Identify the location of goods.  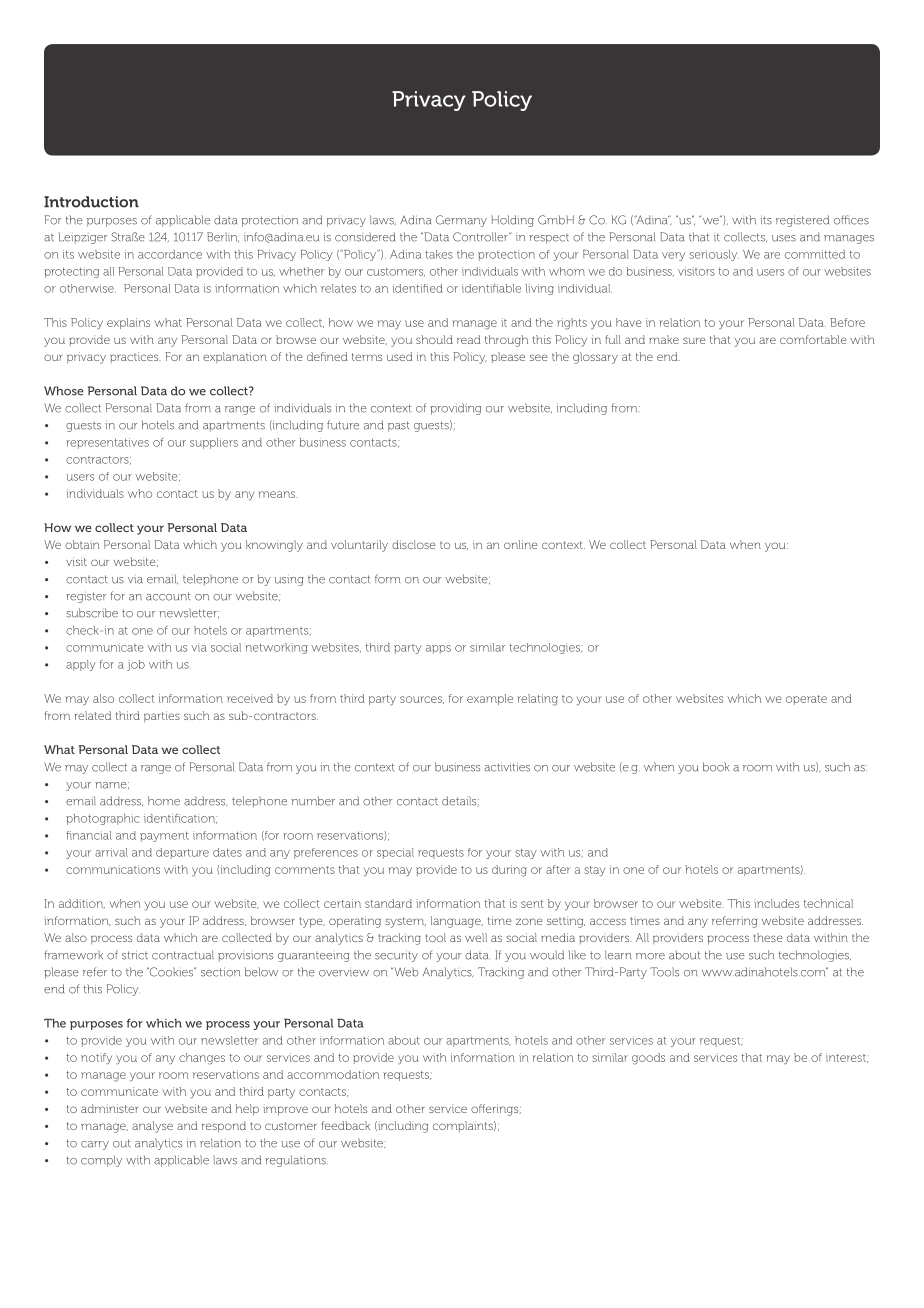
(648, 1059).
